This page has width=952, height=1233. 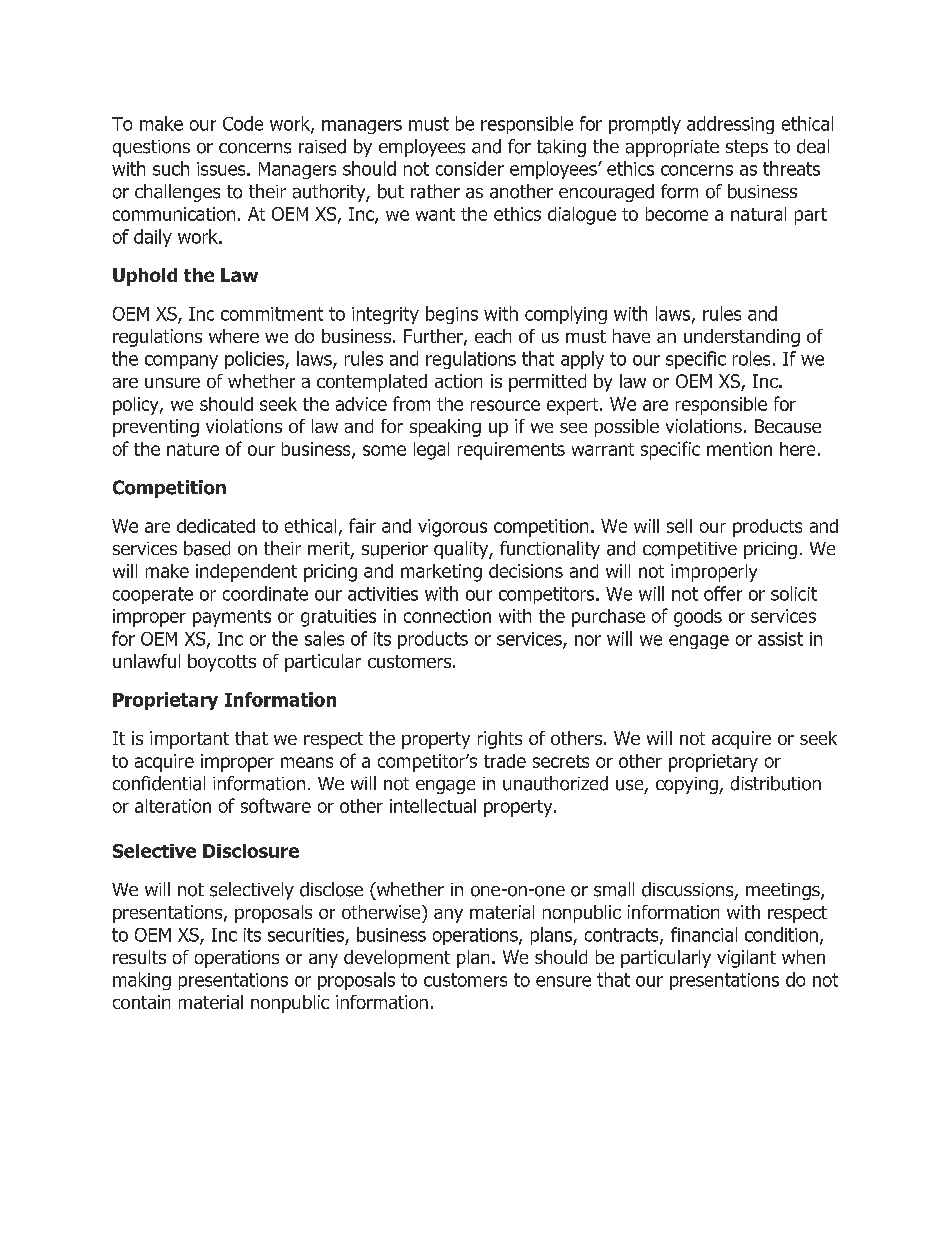 I want to click on roles, so click(x=751, y=358).
